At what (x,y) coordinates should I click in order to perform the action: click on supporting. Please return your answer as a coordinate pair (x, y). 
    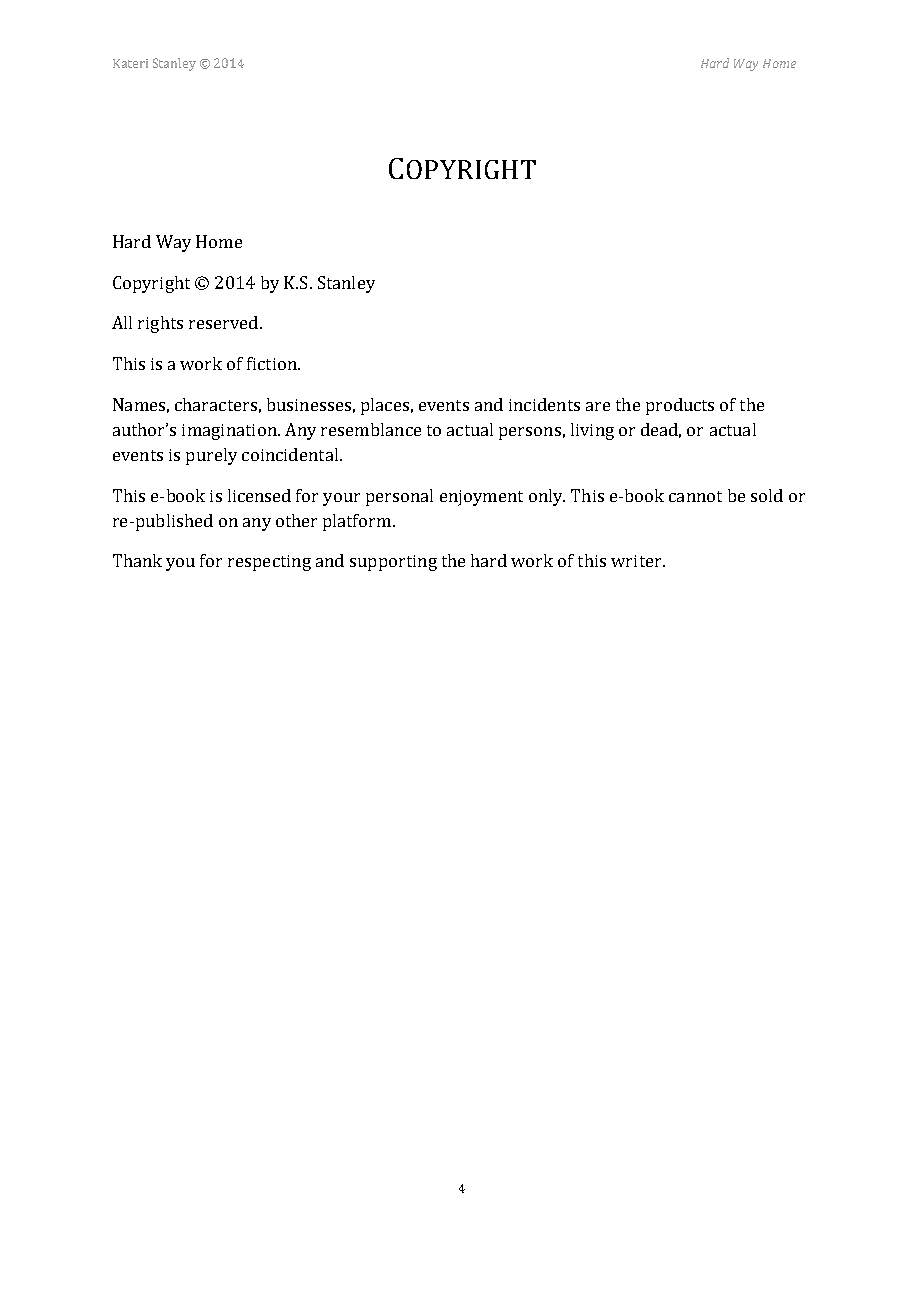
    Looking at the image, I should click on (393, 563).
